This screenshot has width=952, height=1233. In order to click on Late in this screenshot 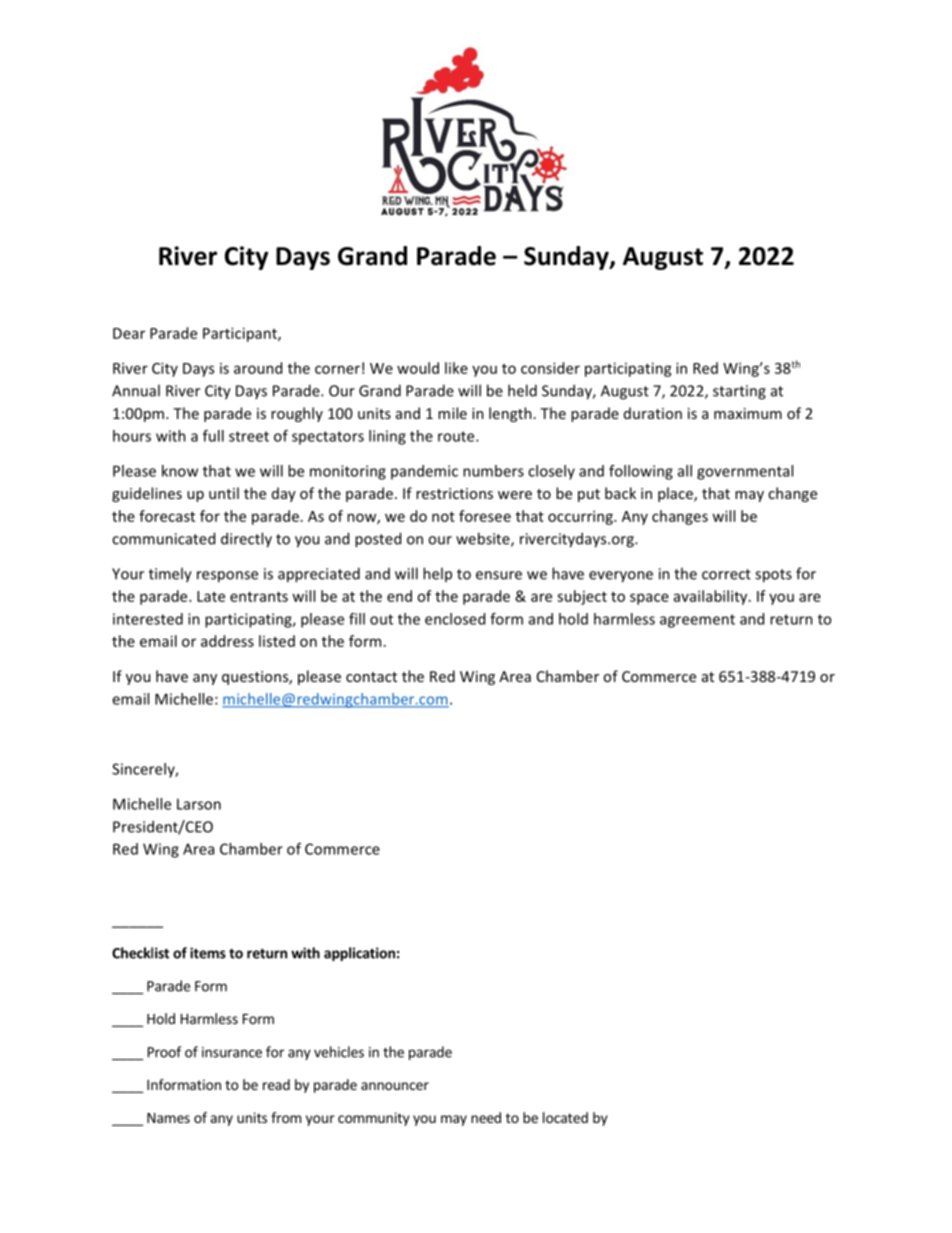, I will do `click(211, 596)`.
